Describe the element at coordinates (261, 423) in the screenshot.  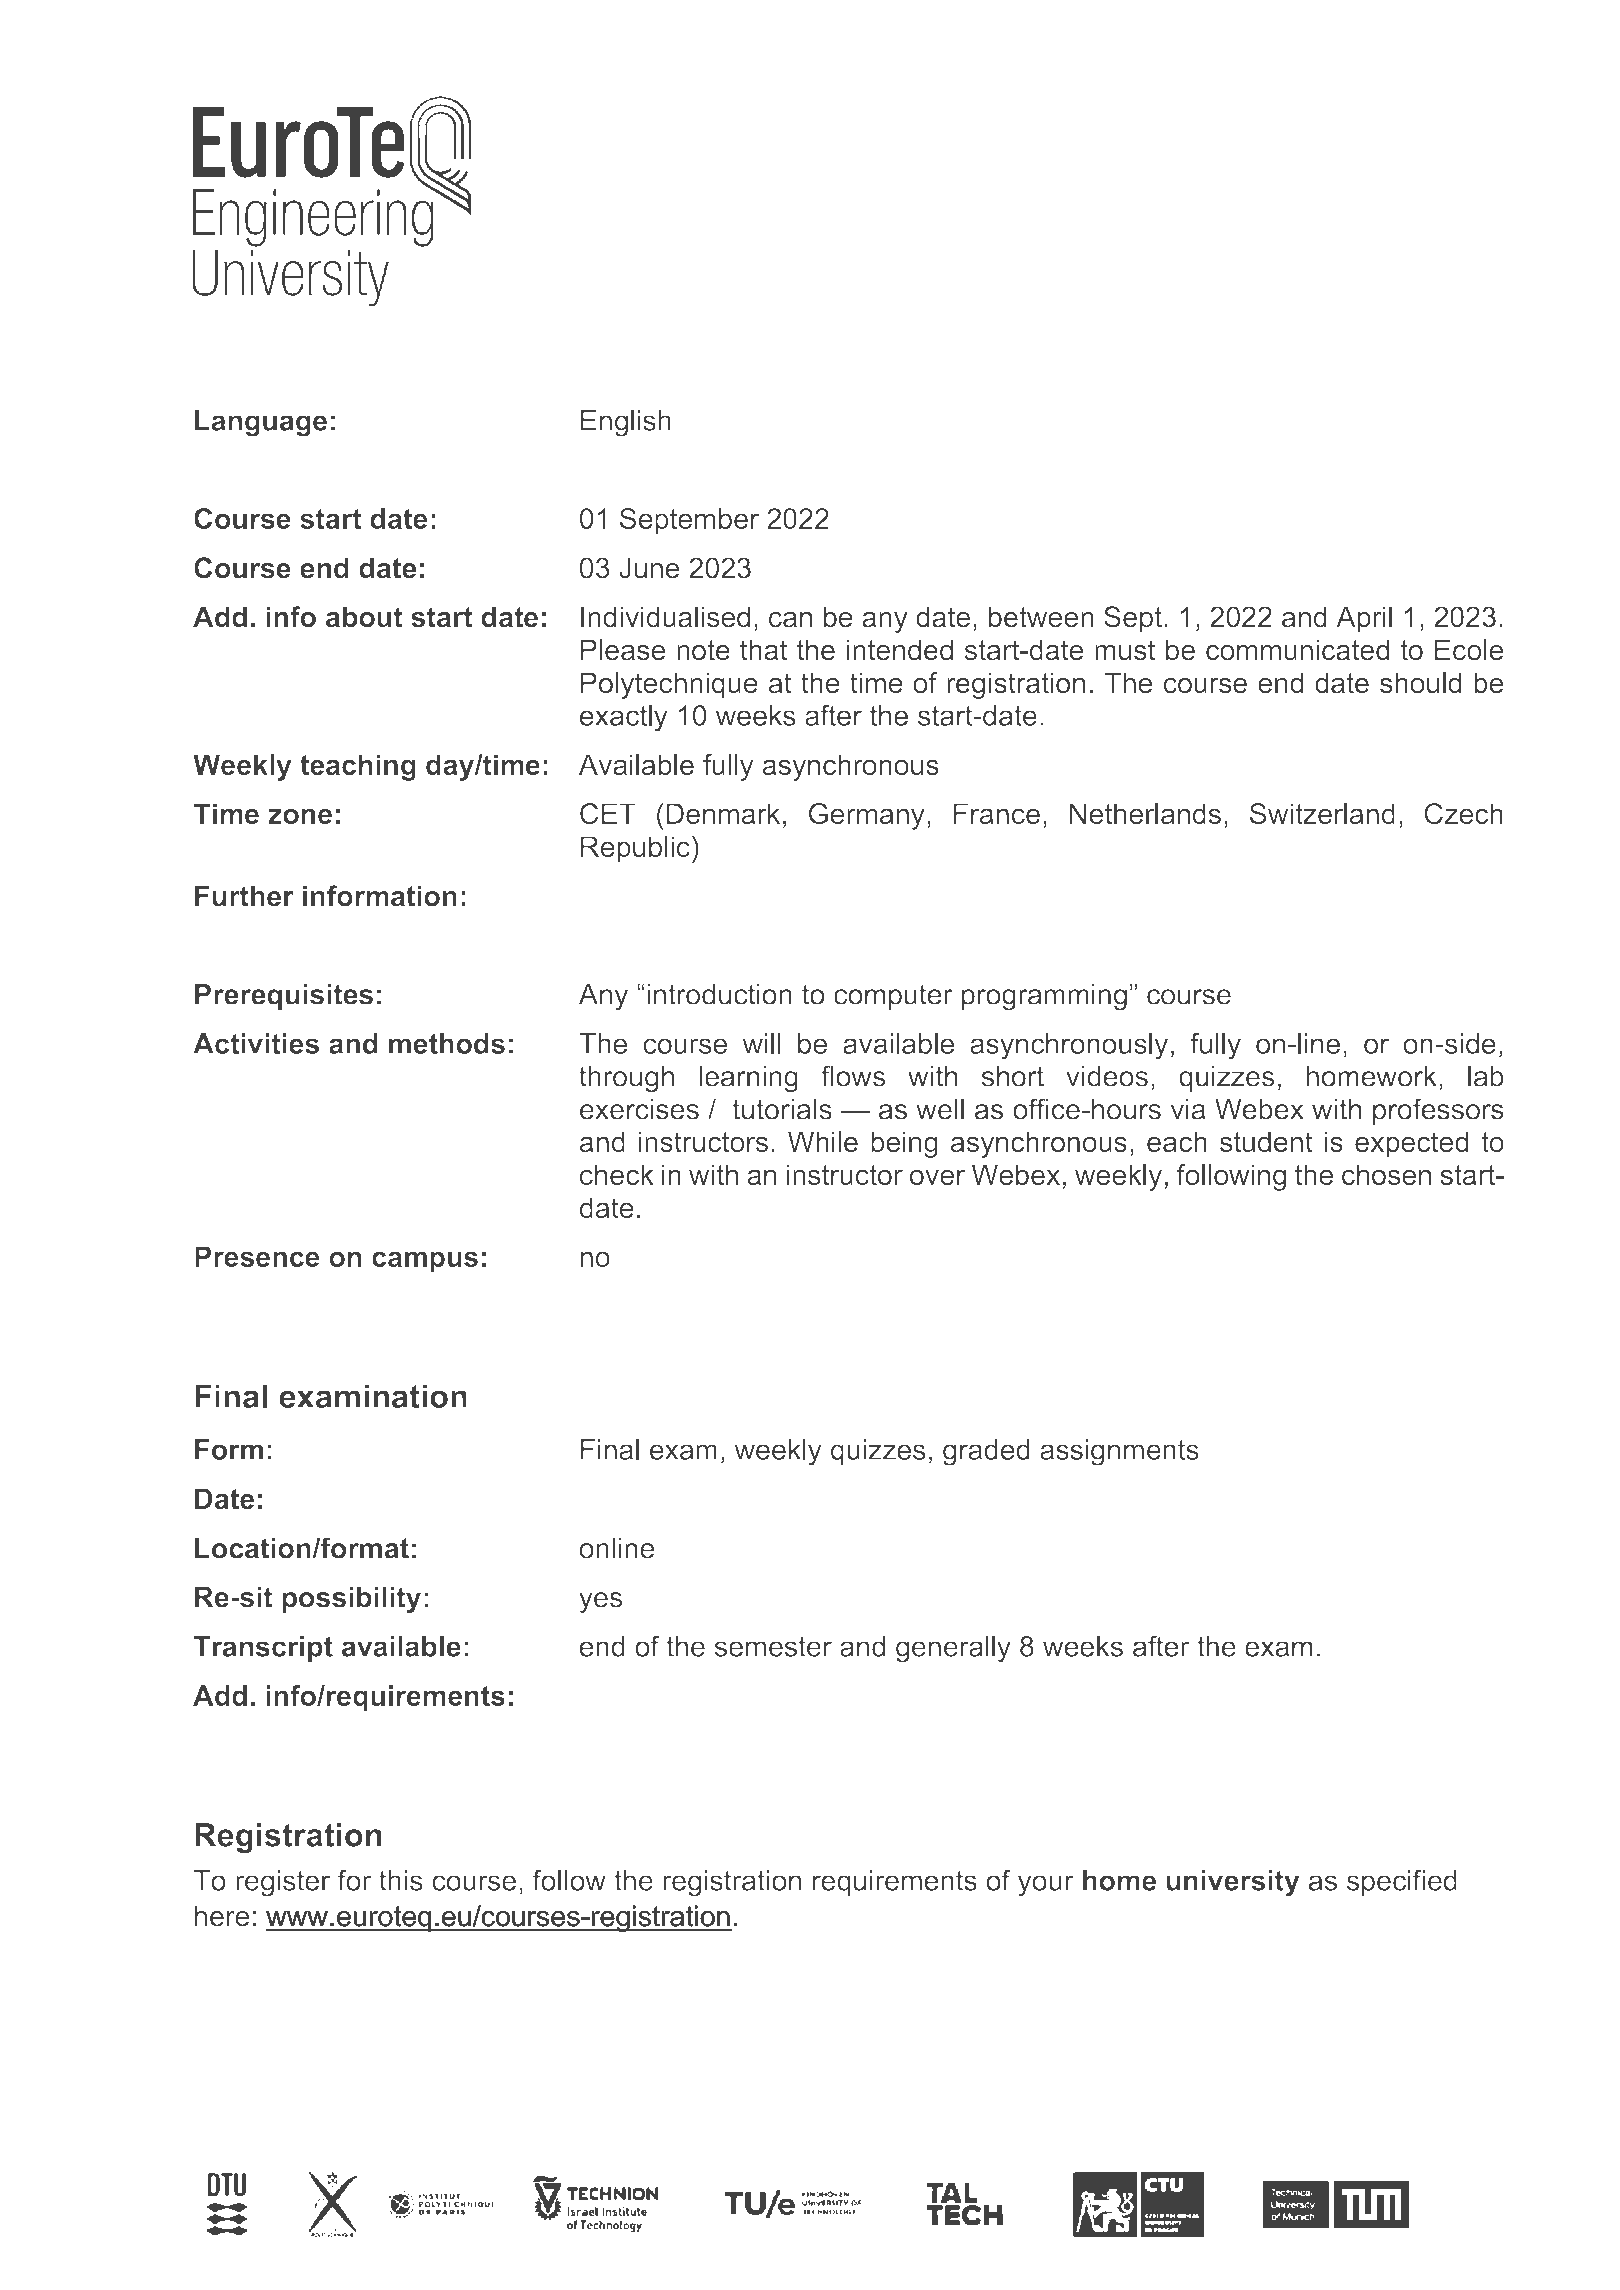
I see `Language` at that location.
